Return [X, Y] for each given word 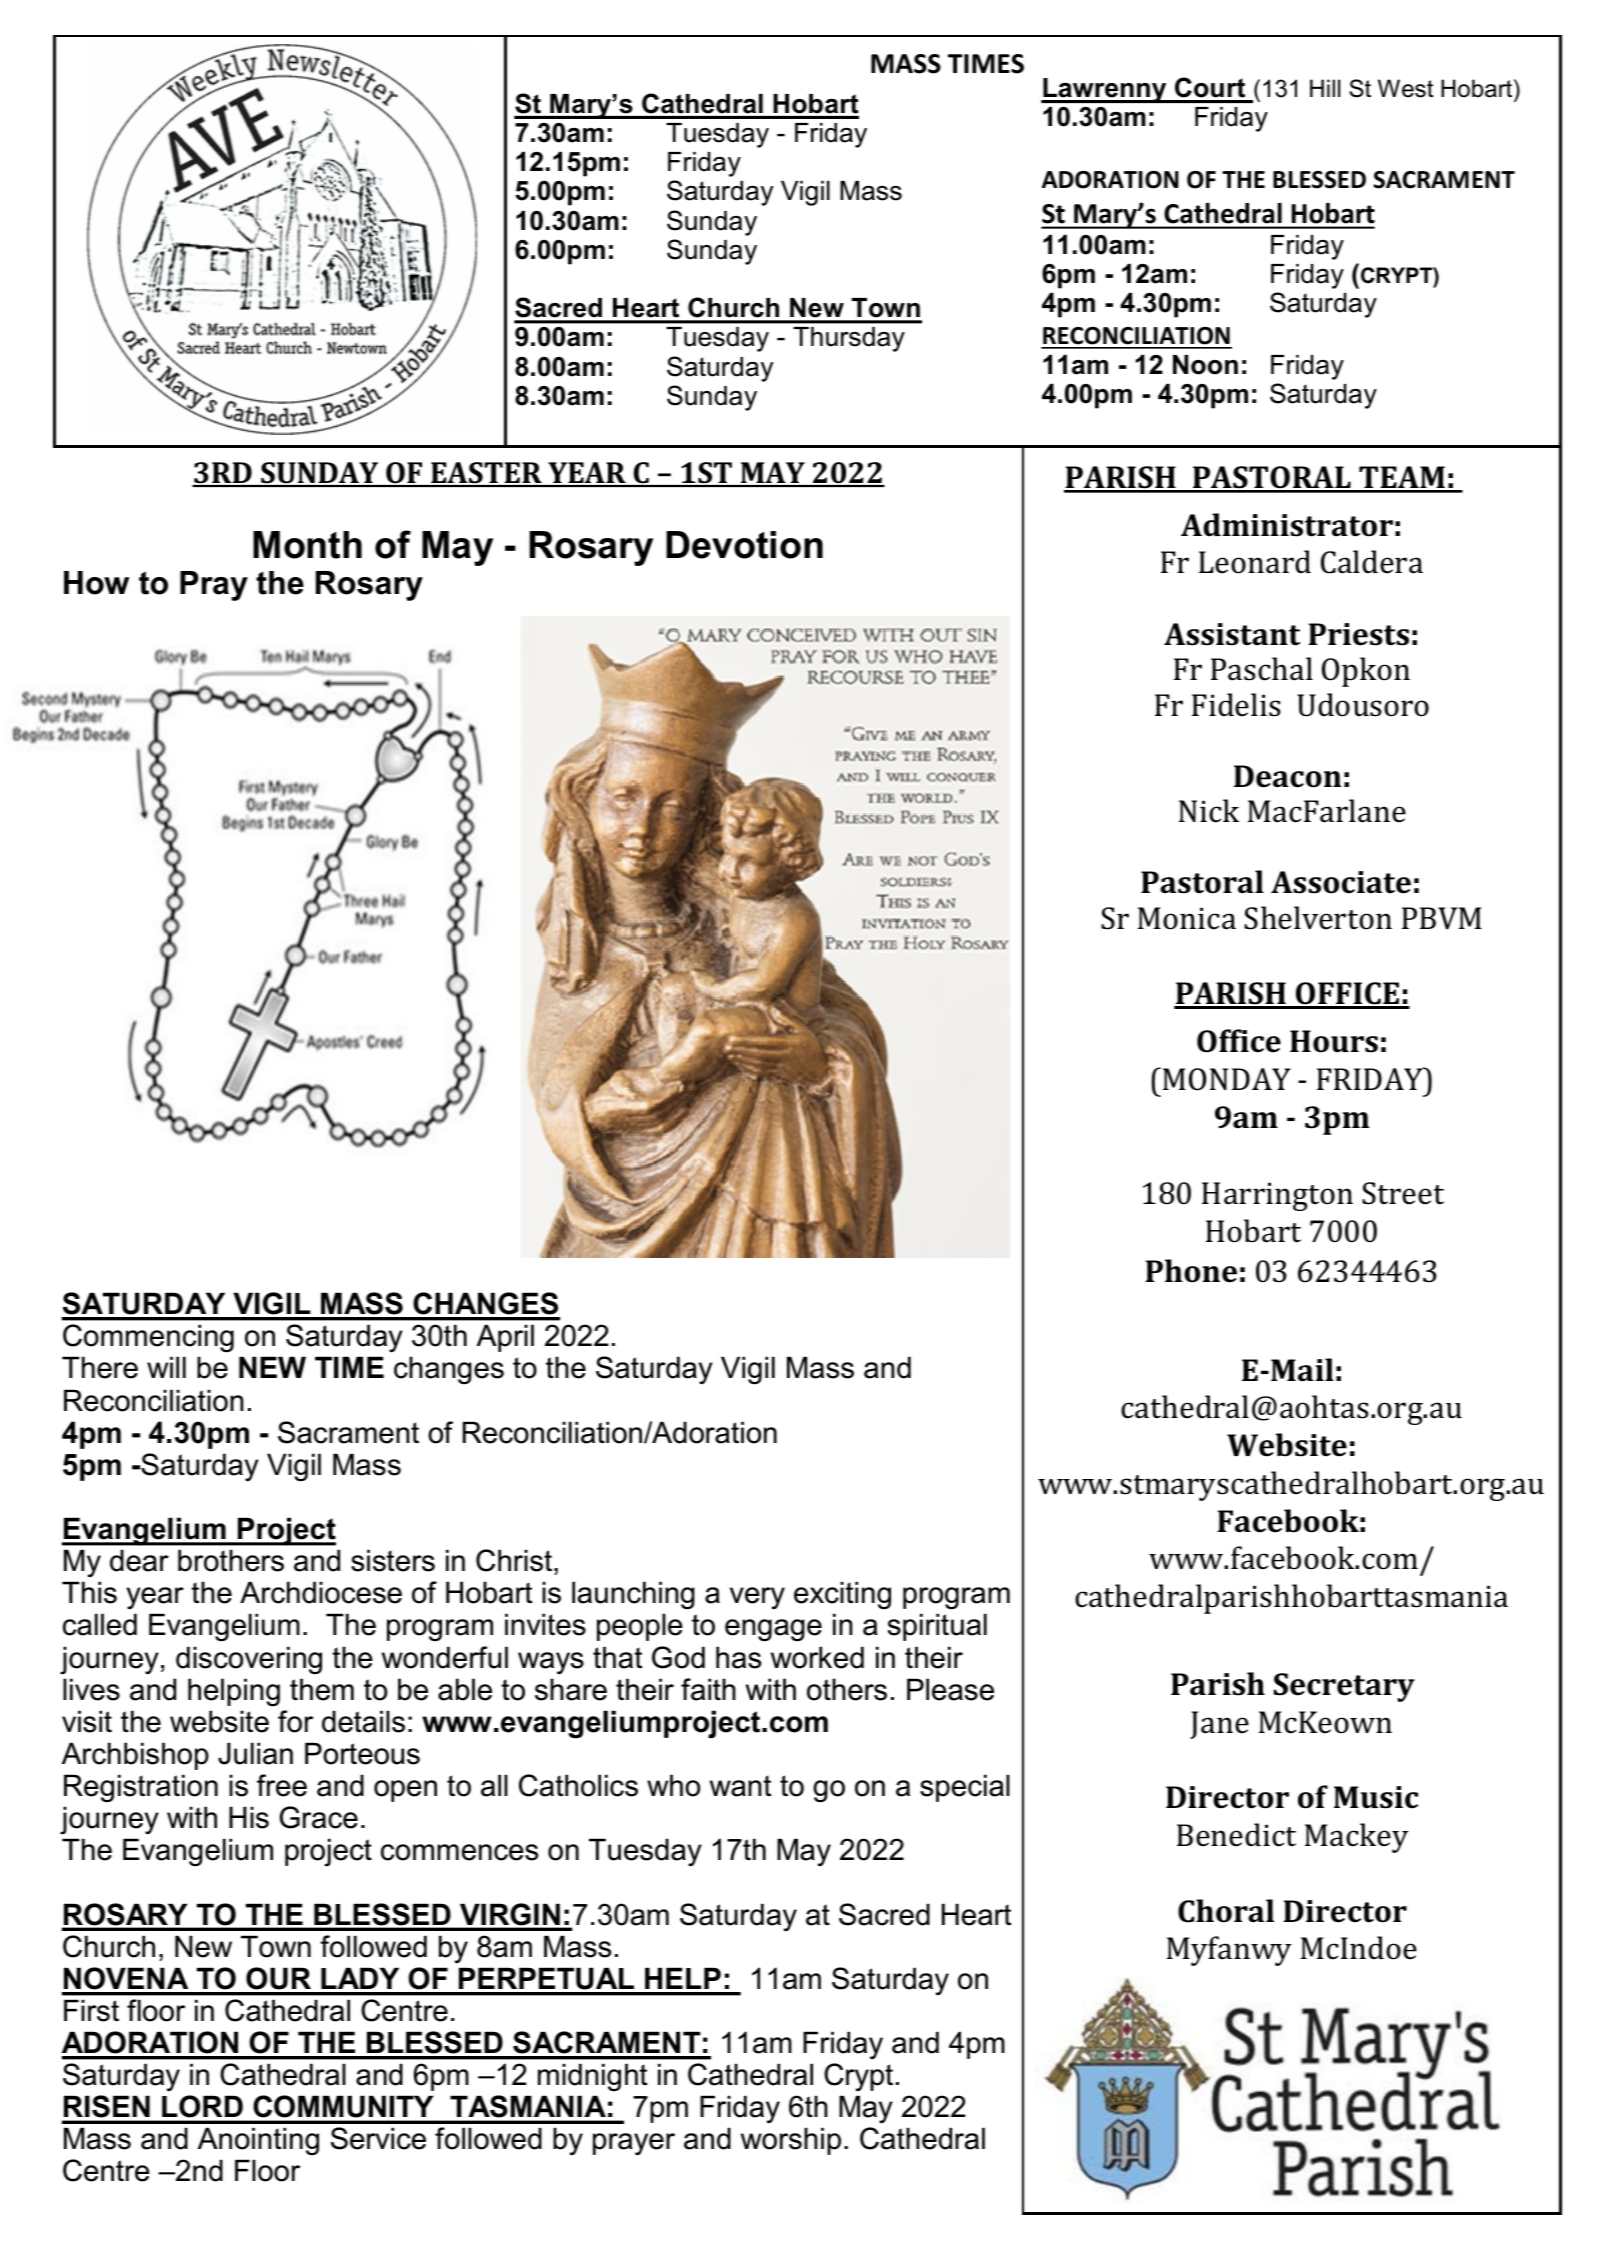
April [505, 1338]
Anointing [258, 2141]
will [166, 1367]
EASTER [486, 474]
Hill [1325, 88]
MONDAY [1227, 1079]
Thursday [849, 339]
